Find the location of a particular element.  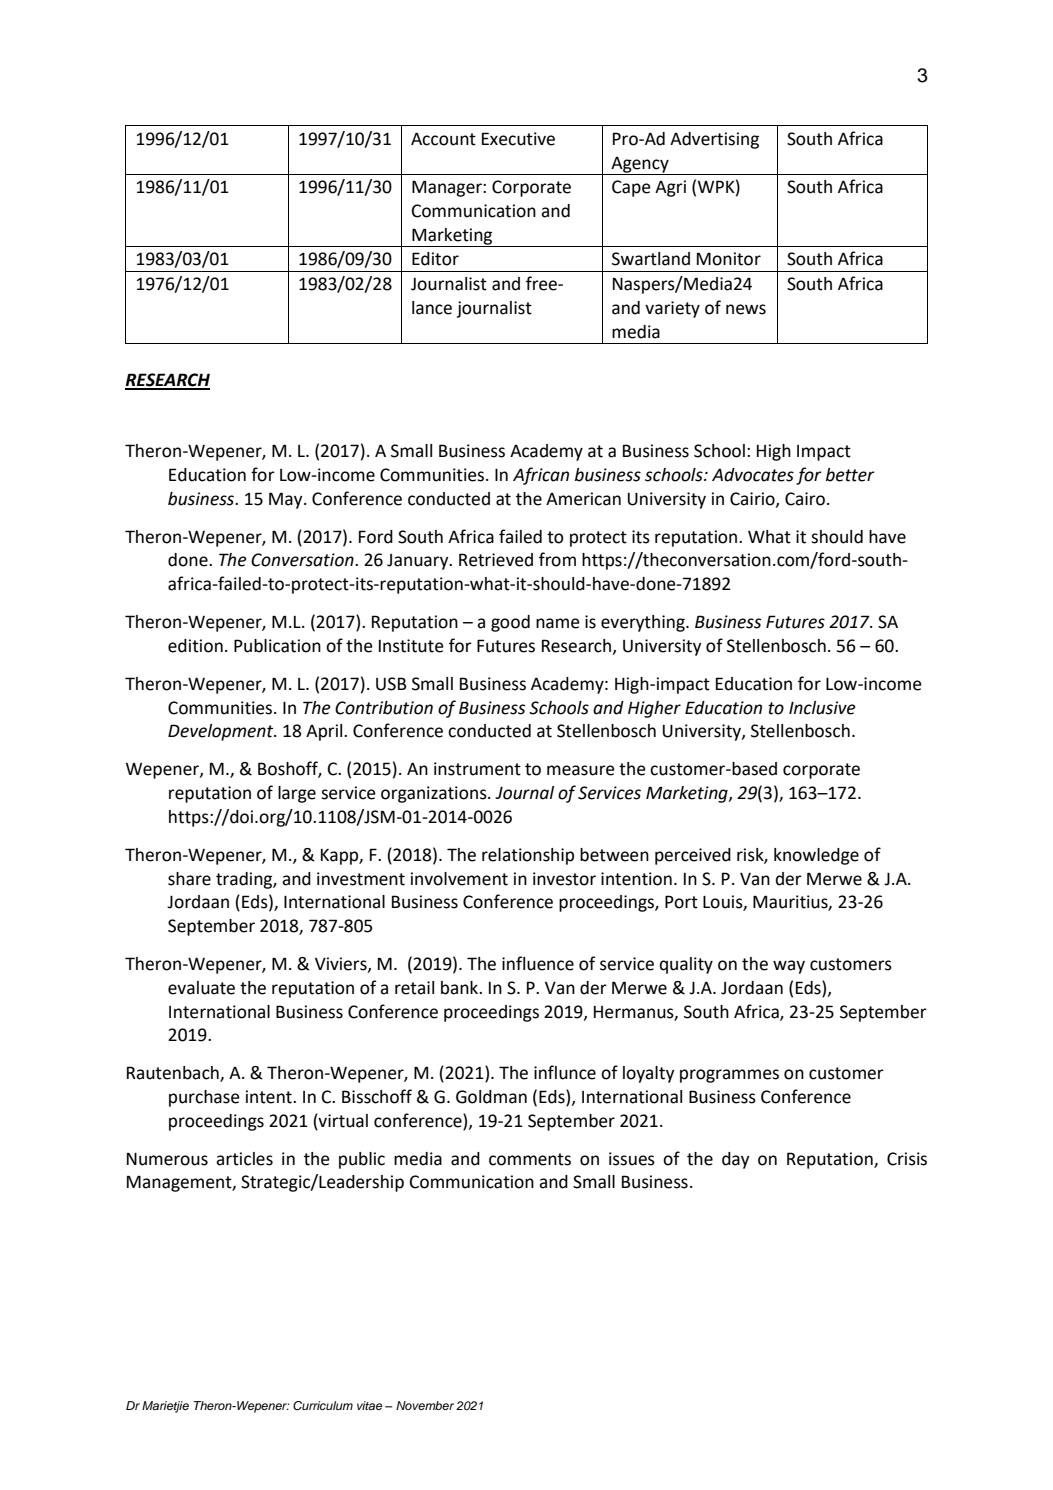

May is located at coordinates (287, 500).
